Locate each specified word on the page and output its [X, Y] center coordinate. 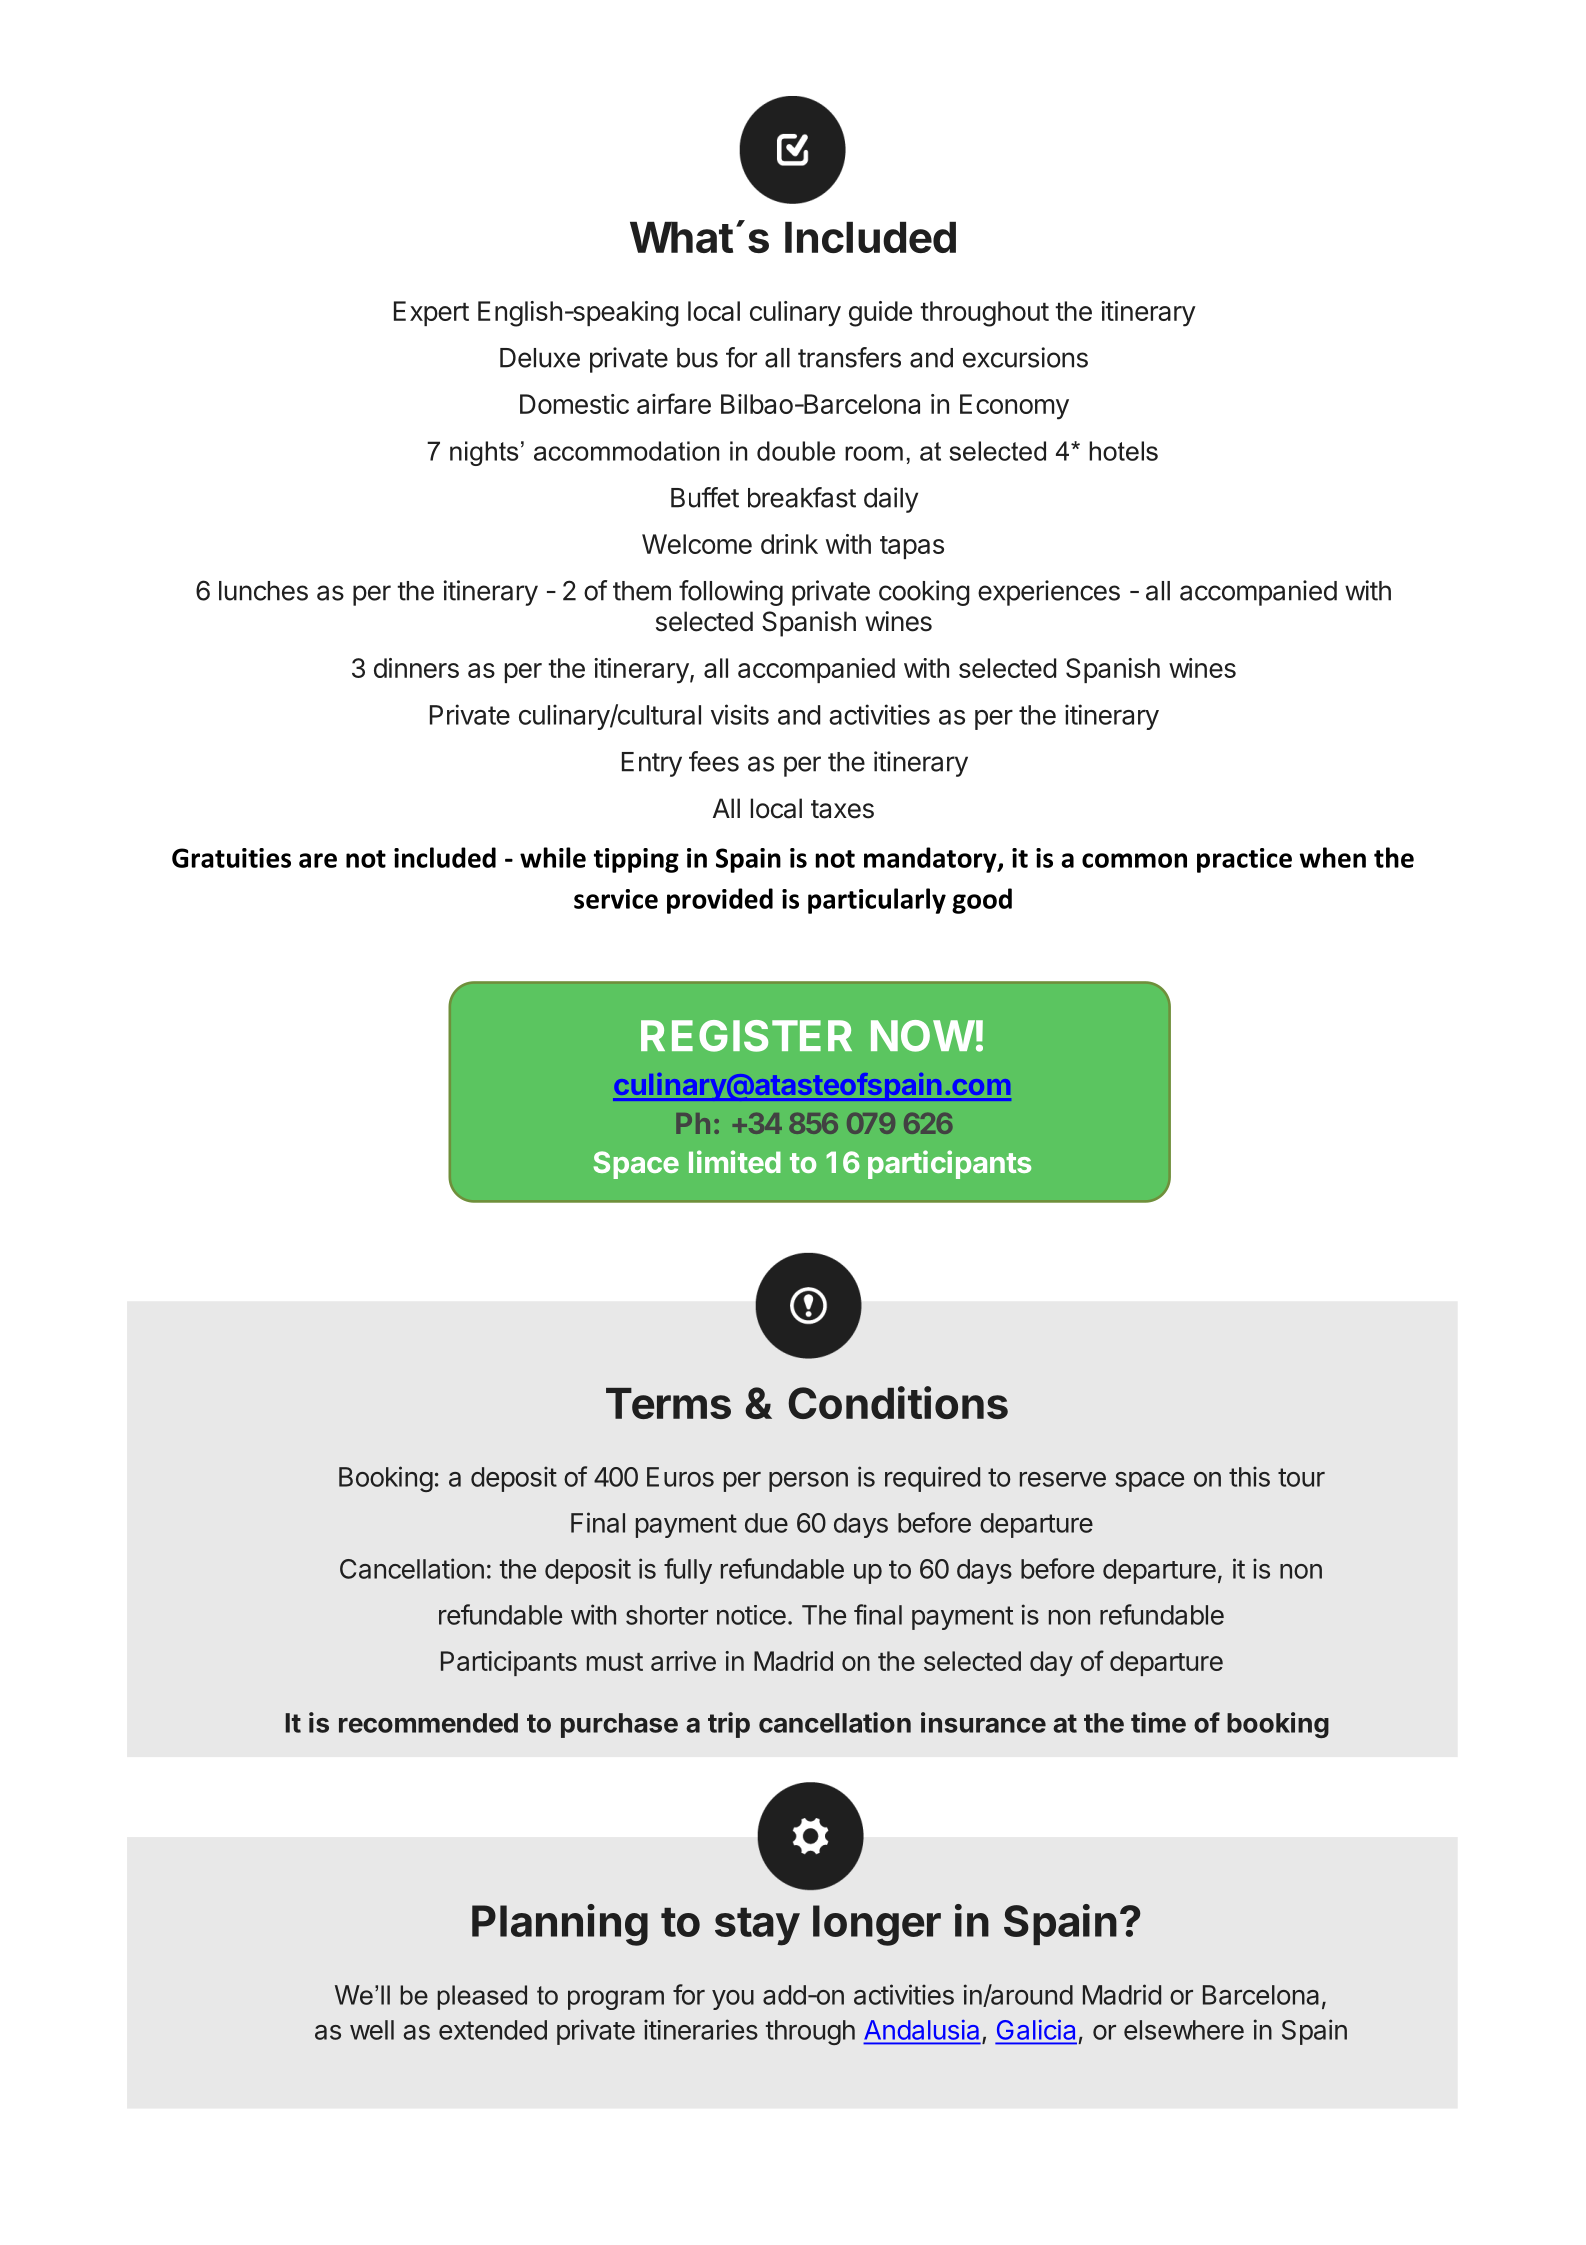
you [733, 2000]
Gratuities [231, 858]
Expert [431, 313]
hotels [1123, 451]
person [808, 1482]
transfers [849, 357]
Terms [668, 1403]
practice [1244, 860]
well [372, 2030]
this [1249, 1476]
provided [720, 901]
